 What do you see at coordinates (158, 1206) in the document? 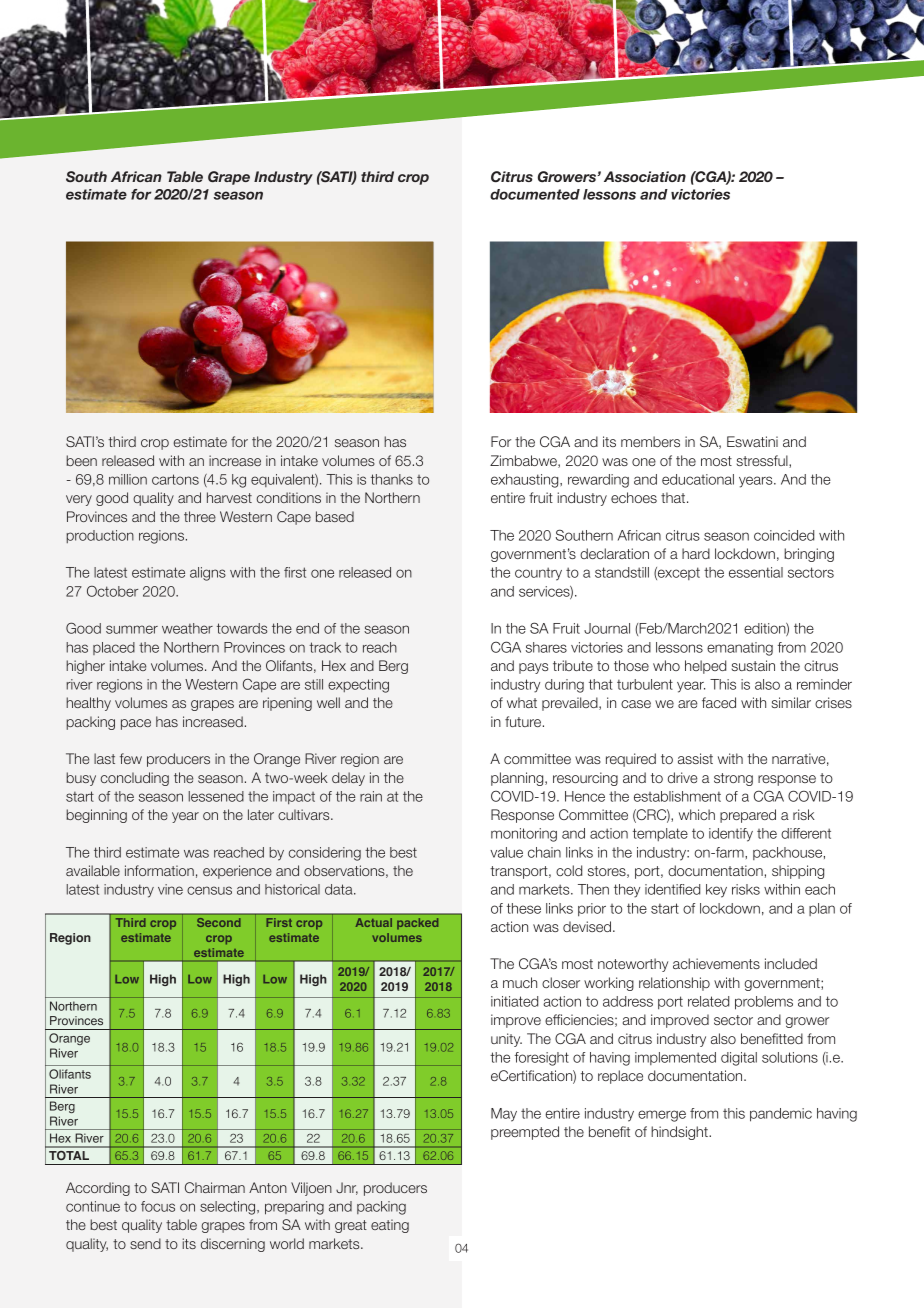
I see `focus` at bounding box center [158, 1206].
